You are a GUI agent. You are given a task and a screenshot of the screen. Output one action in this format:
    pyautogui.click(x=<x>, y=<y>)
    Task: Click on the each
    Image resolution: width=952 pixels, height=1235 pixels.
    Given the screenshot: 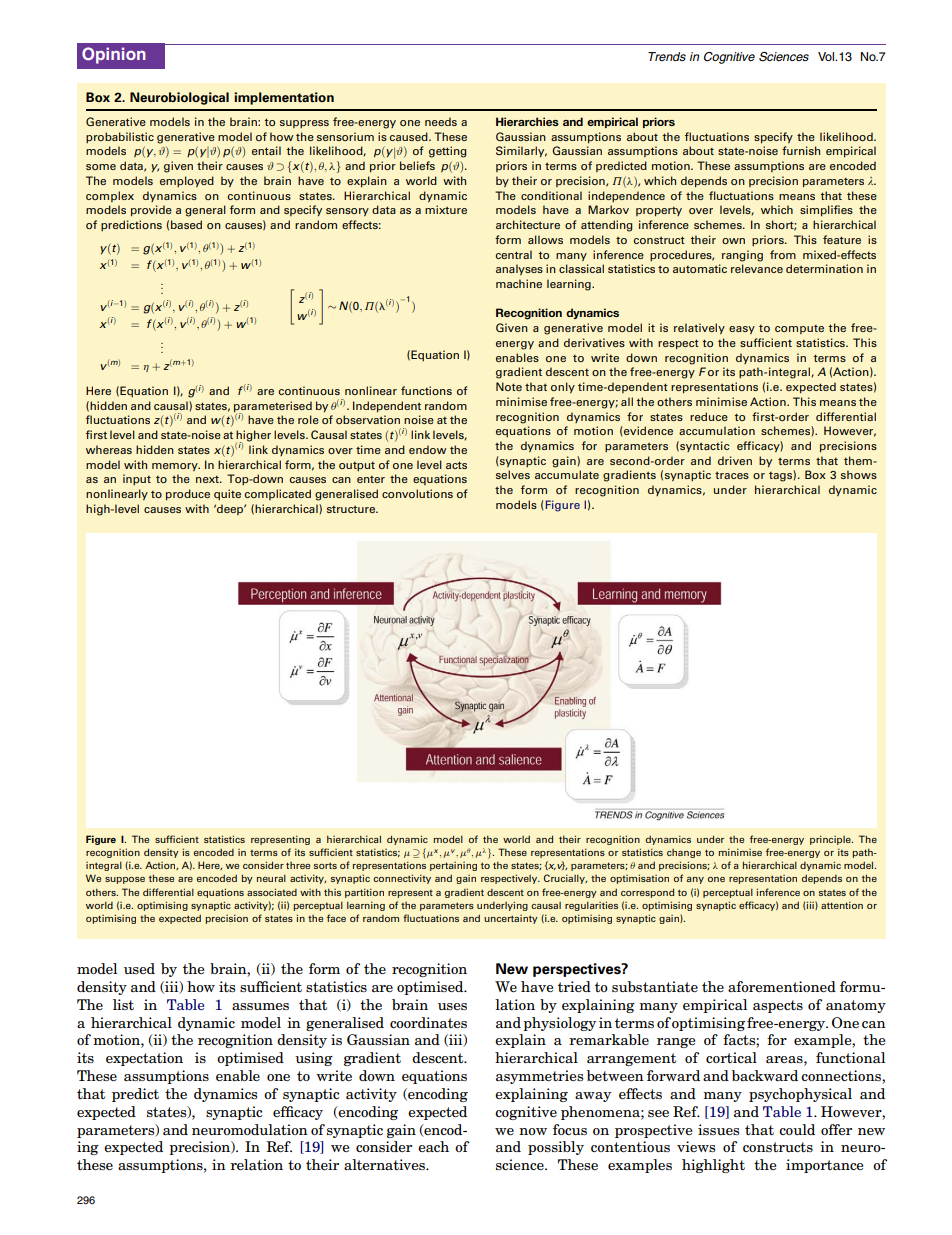 What is the action you would take?
    pyautogui.click(x=433, y=1146)
